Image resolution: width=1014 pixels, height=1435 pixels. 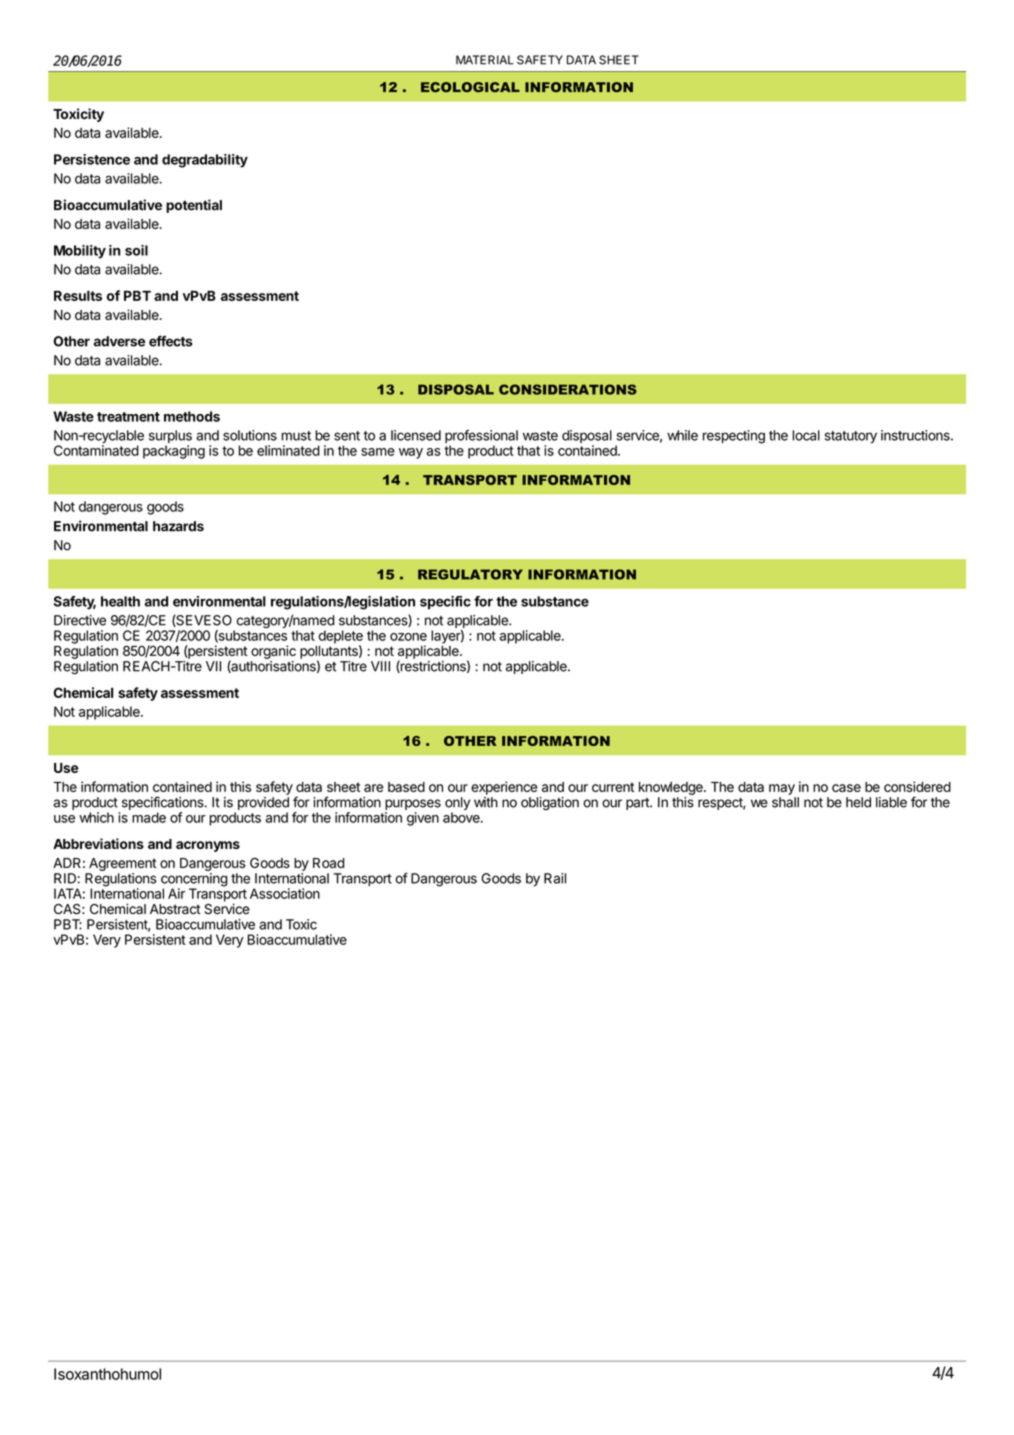 What do you see at coordinates (194, 881) in the image?
I see `concerning` at bounding box center [194, 881].
